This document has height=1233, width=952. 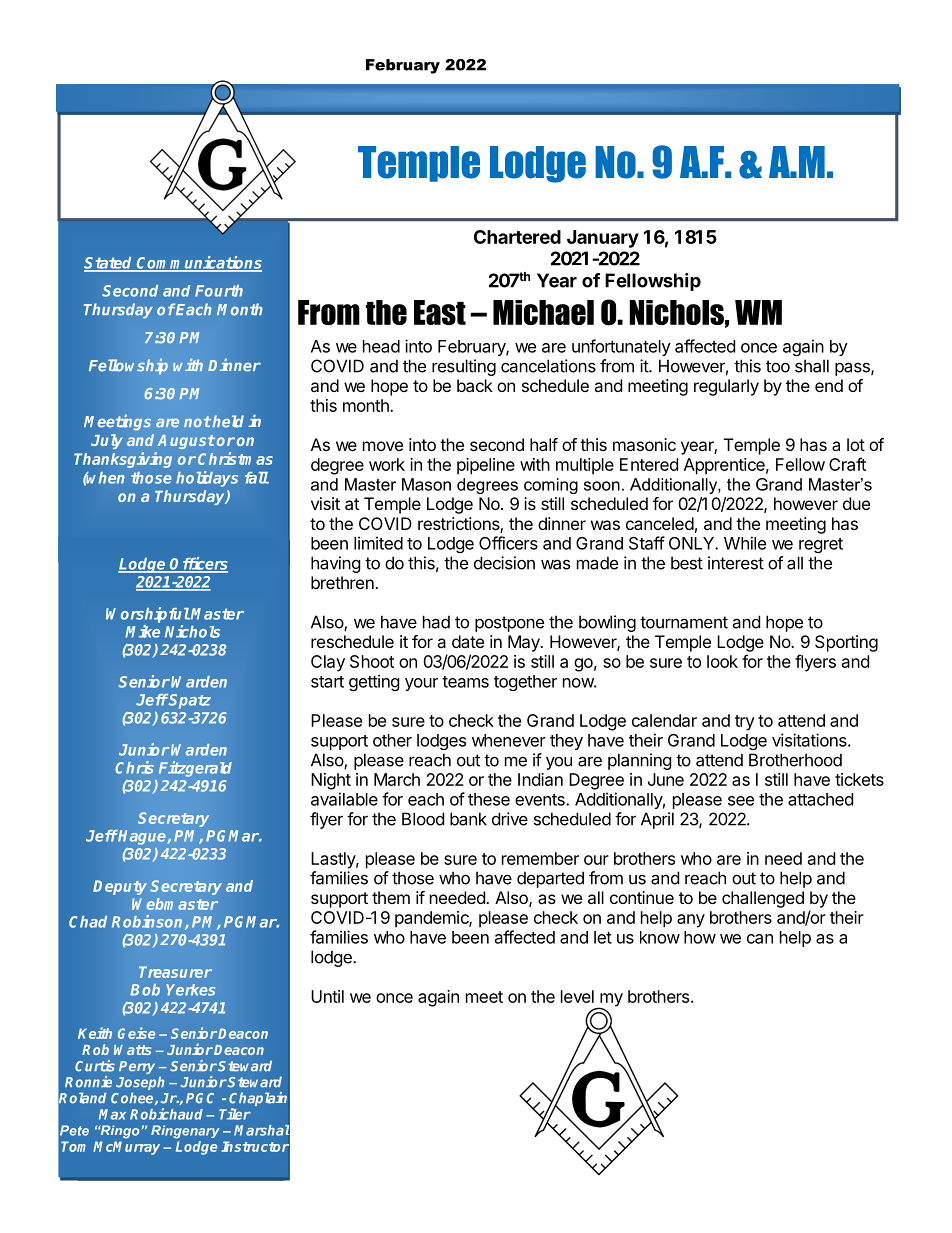 I want to click on Chartered, so click(x=517, y=237).
